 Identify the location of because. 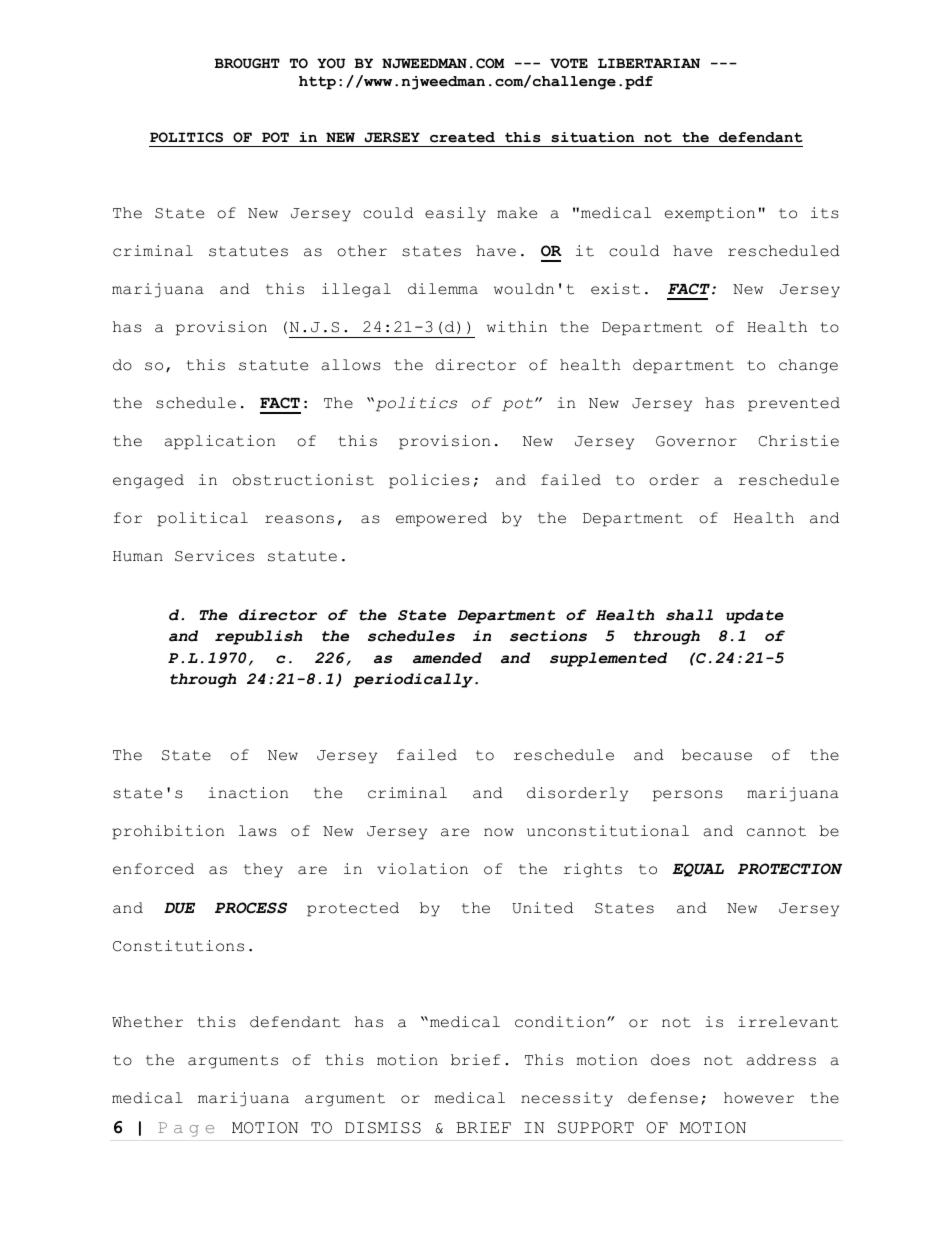
(717, 755).
